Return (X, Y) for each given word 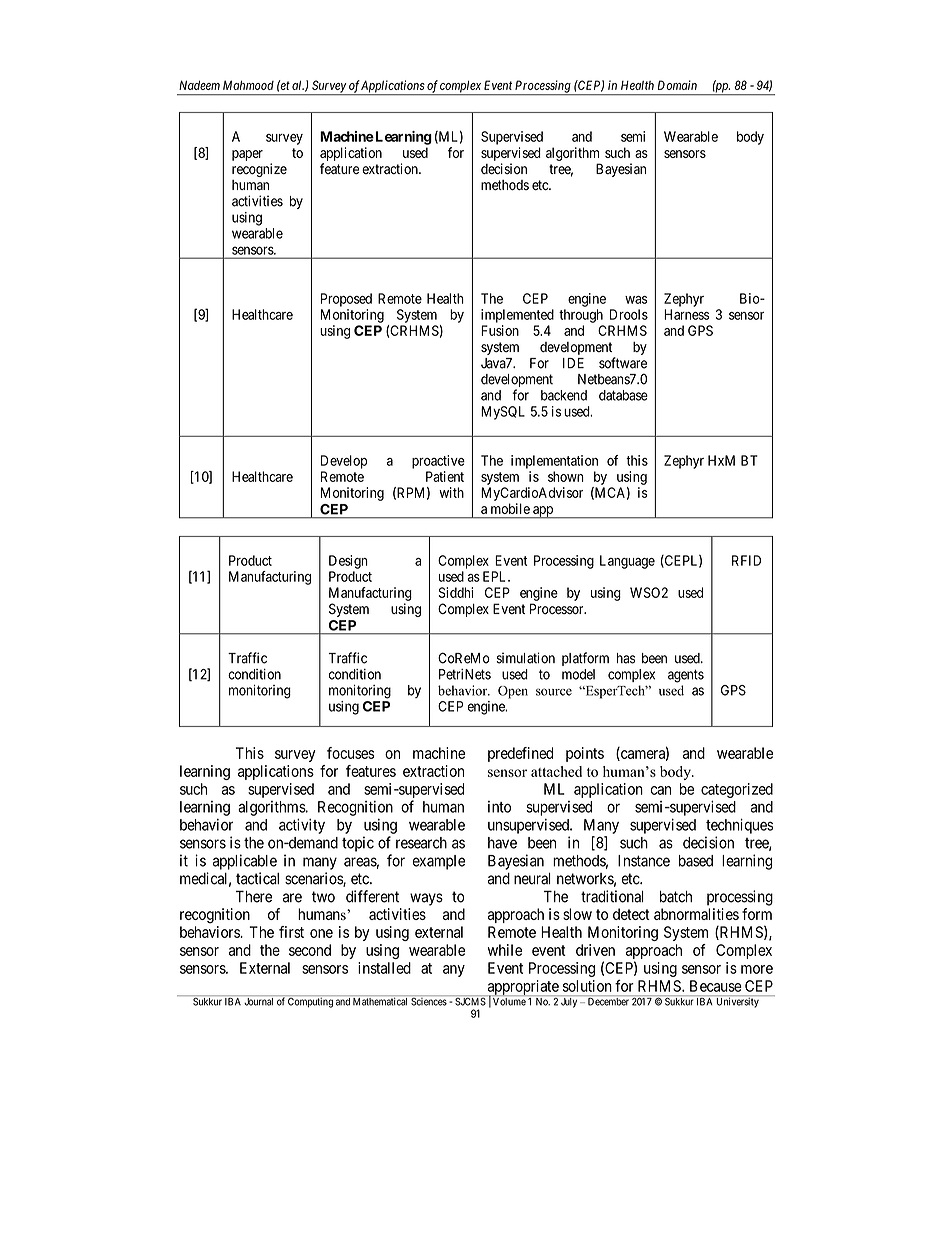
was (636, 300)
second (310, 950)
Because (716, 986)
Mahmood (248, 85)
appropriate (522, 988)
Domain (677, 85)
